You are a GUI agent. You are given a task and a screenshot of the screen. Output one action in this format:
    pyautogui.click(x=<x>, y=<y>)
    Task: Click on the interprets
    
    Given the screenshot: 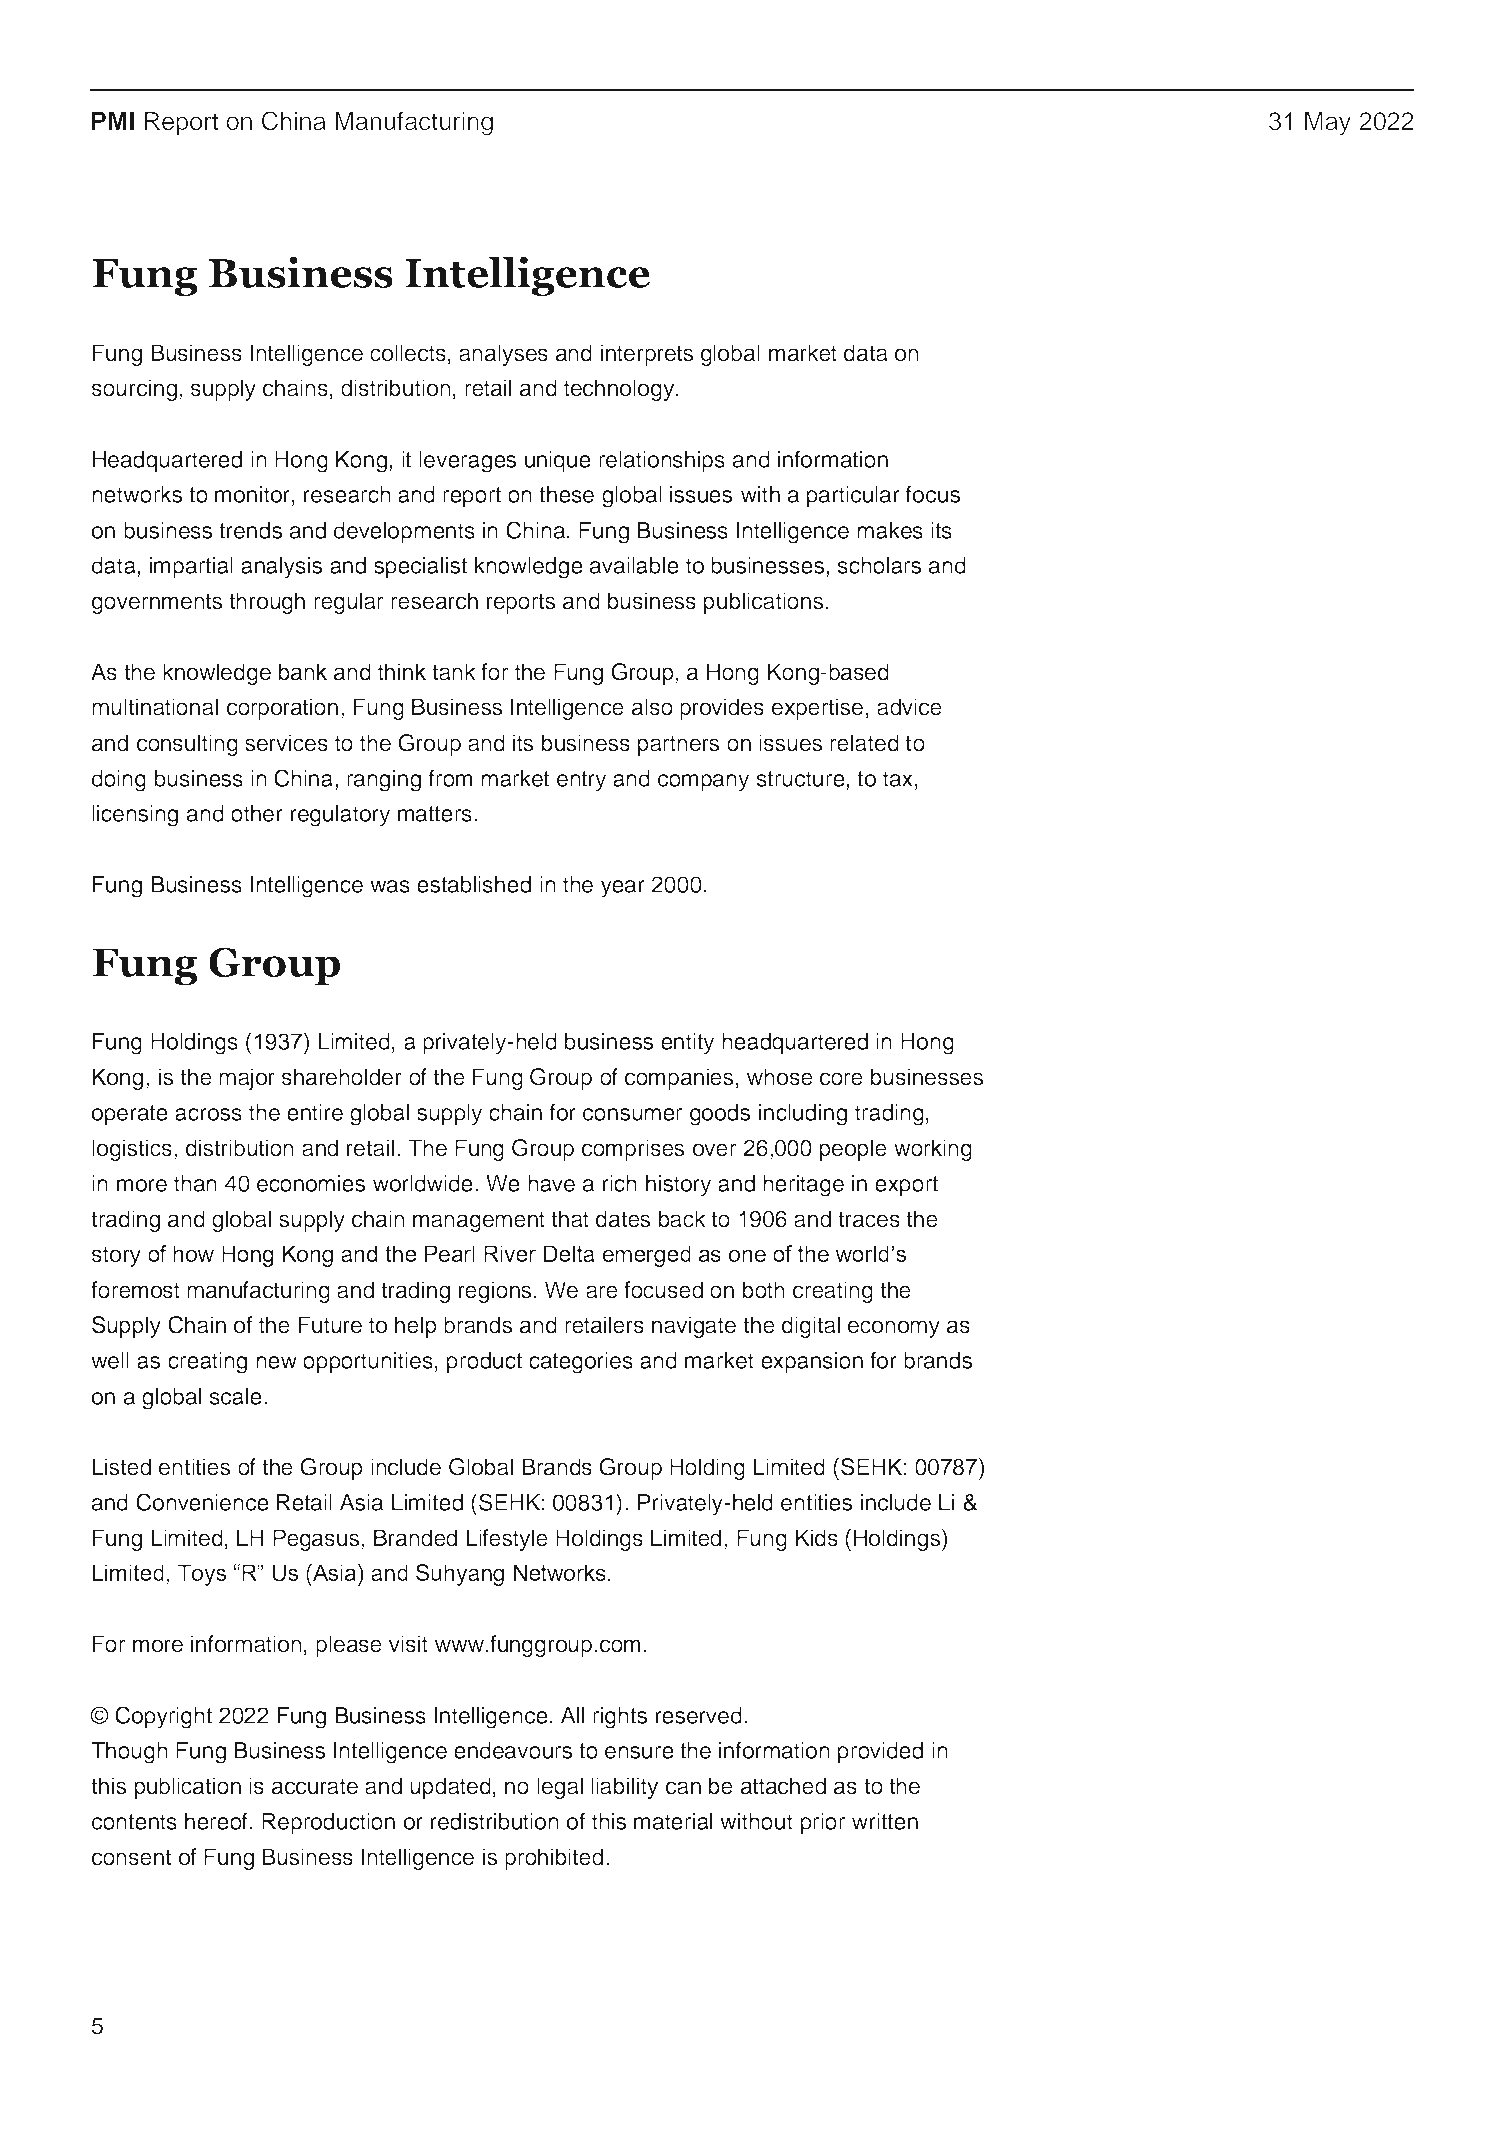 What is the action you would take?
    pyautogui.click(x=647, y=355)
